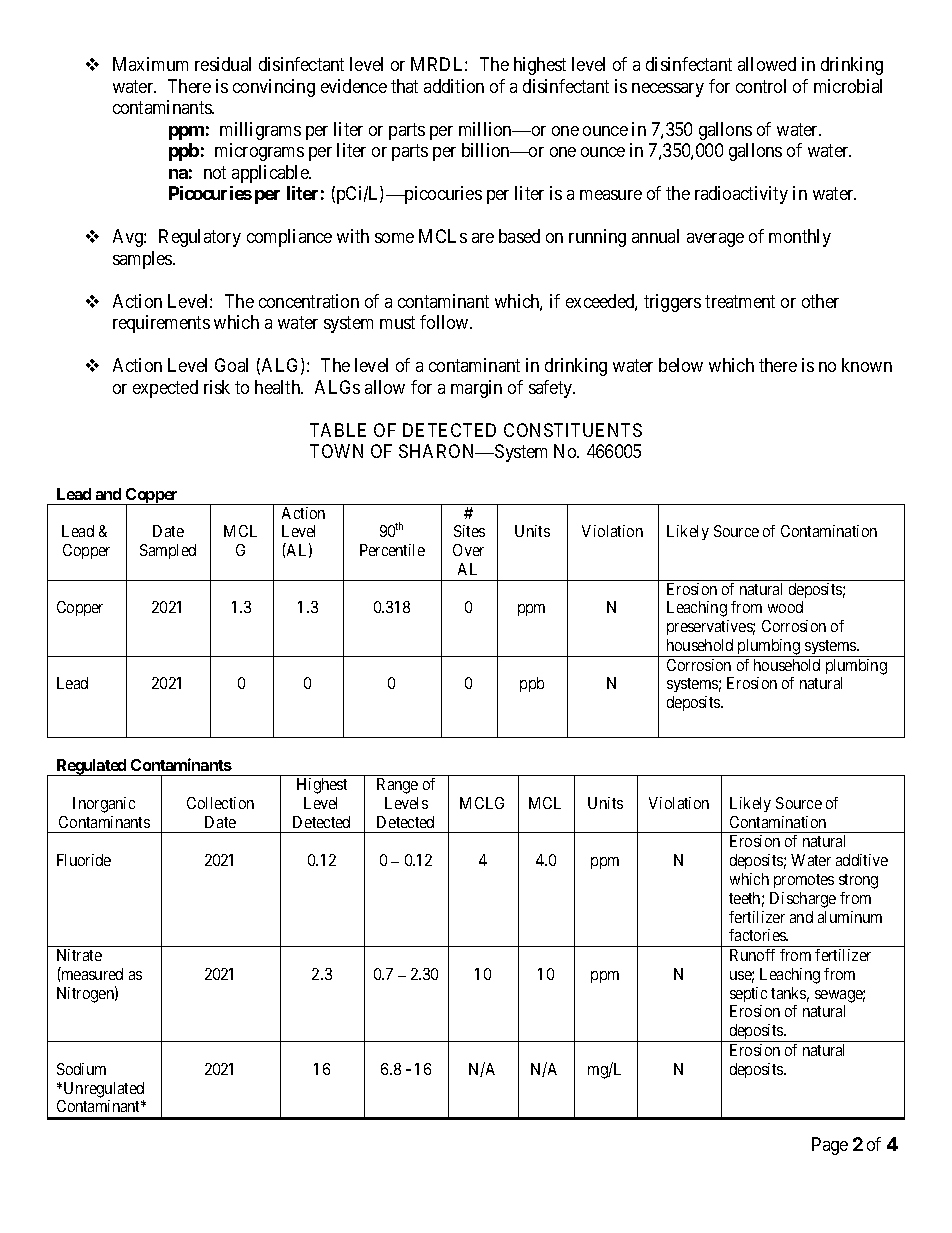 The width and height of the screenshot is (952, 1233). What do you see at coordinates (454, 86) in the screenshot?
I see `addition` at bounding box center [454, 86].
